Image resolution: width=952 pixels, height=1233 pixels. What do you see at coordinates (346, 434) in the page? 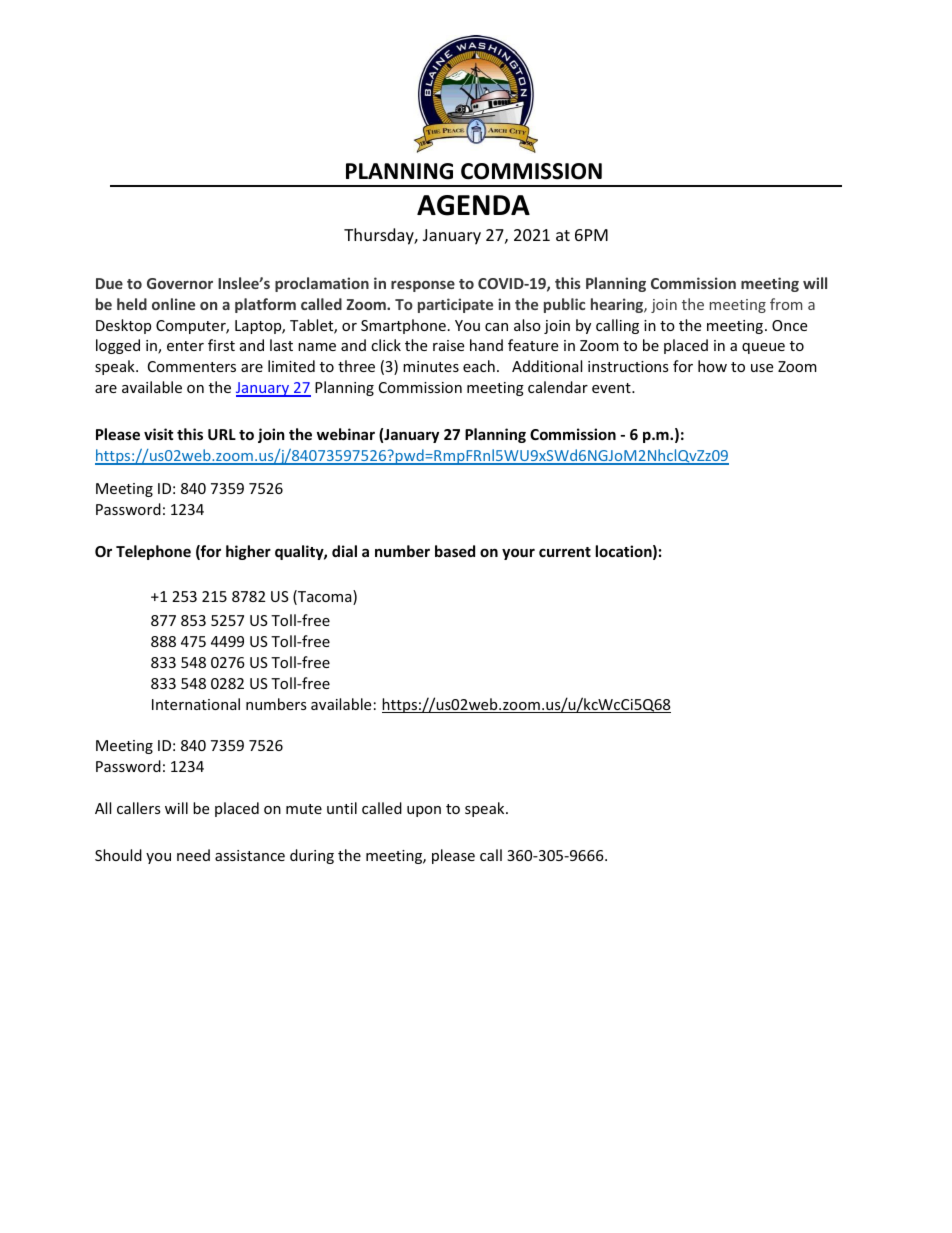
I see `webinar` at bounding box center [346, 434].
